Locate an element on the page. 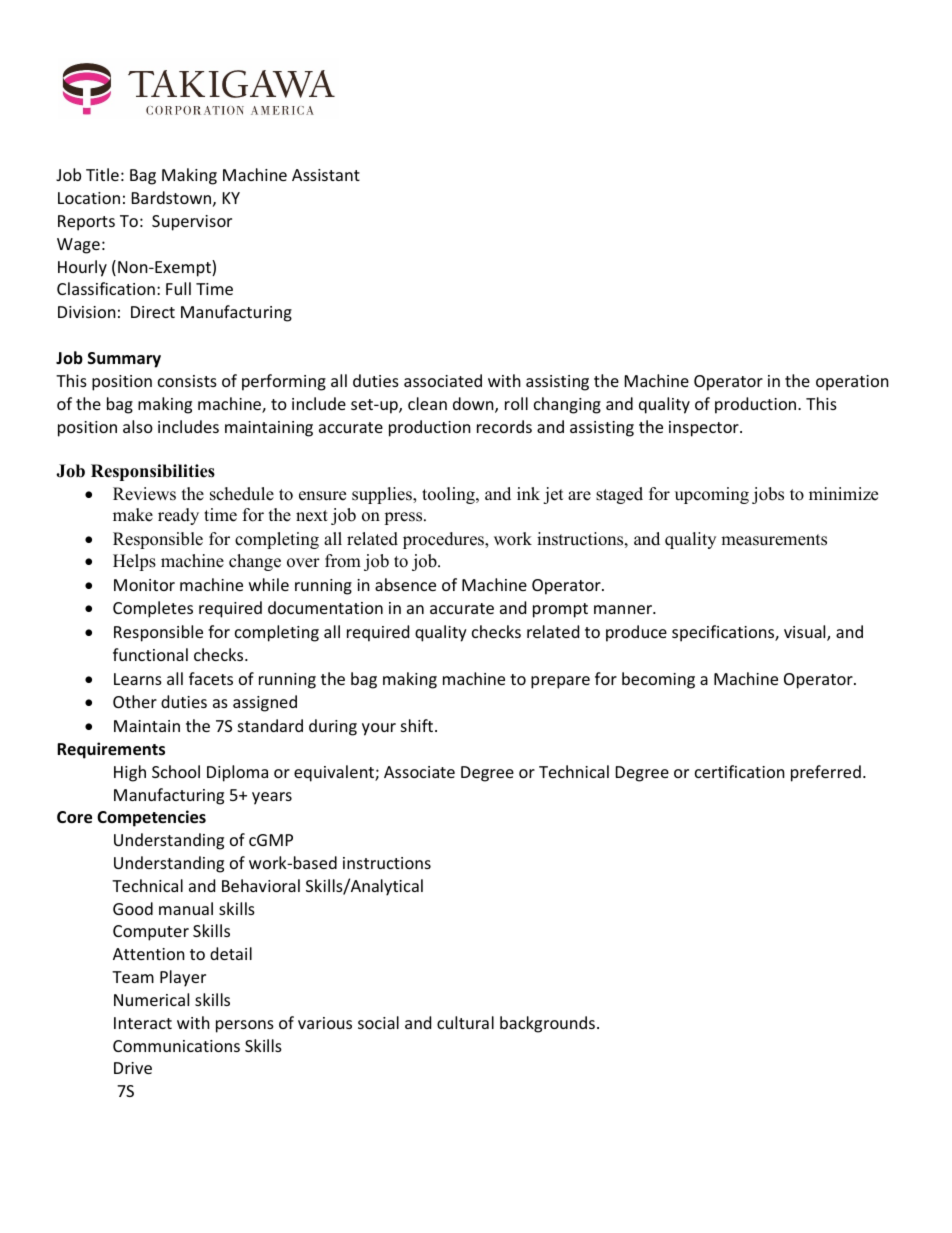  Supervisor is located at coordinates (192, 223).
